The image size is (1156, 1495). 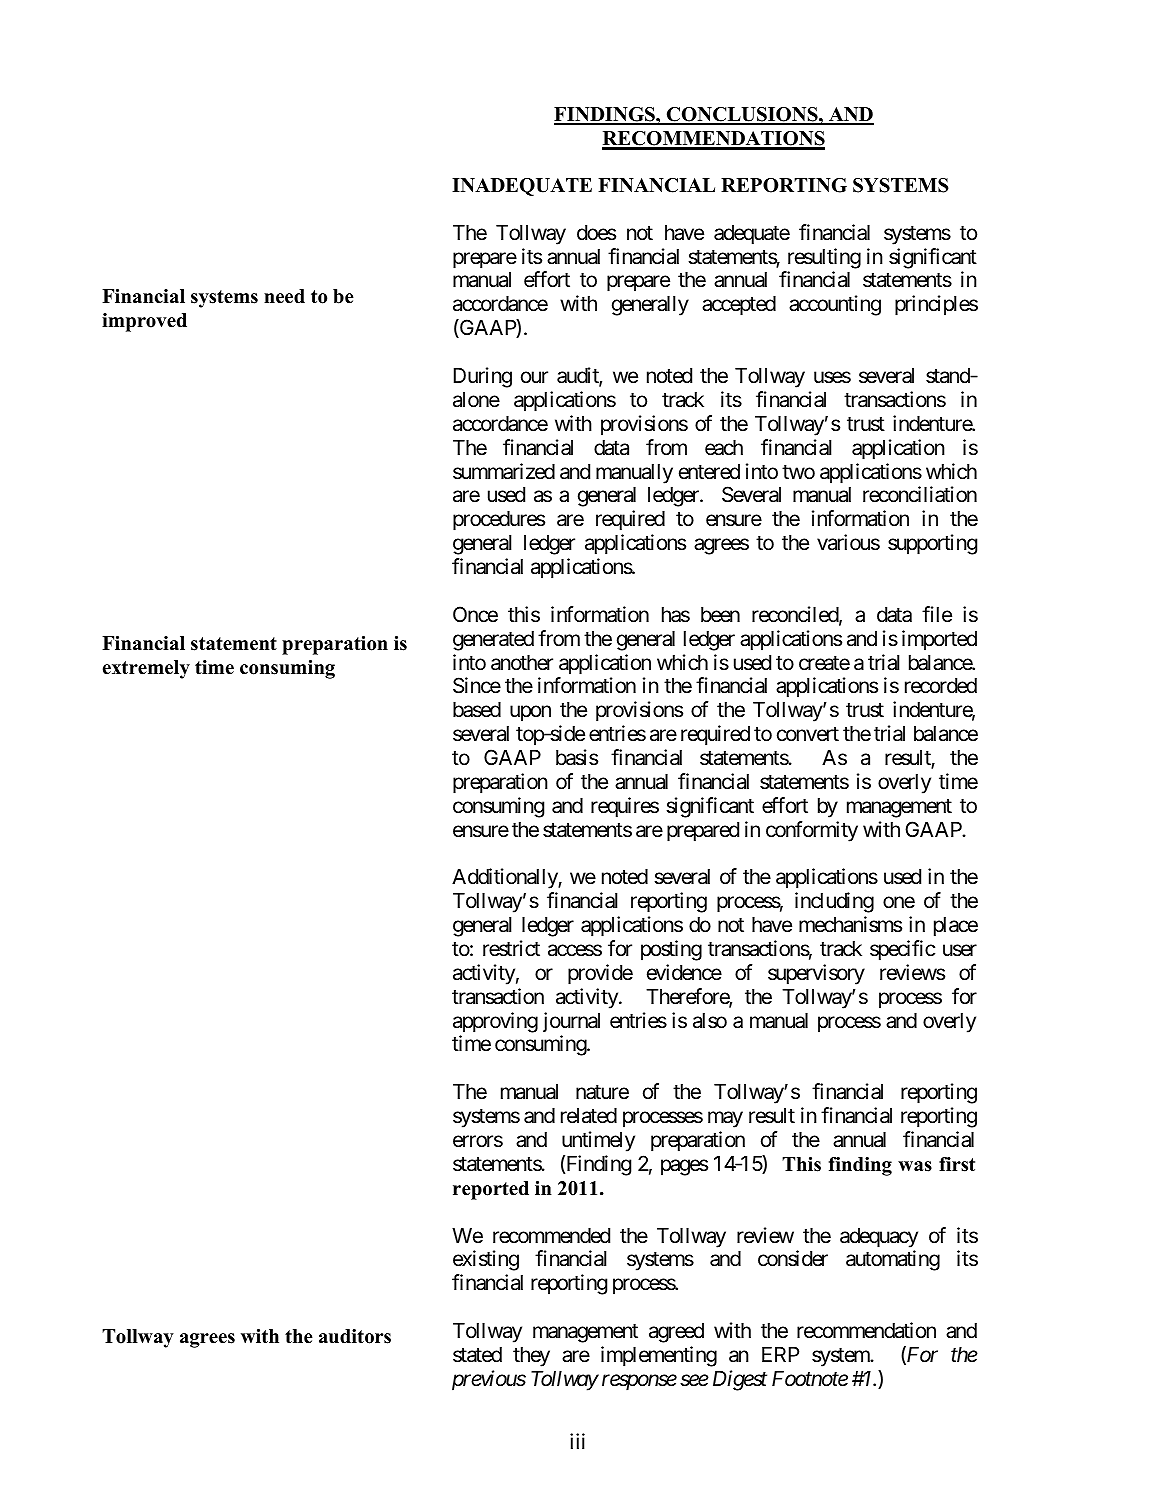 What do you see at coordinates (589, 1116) in the image?
I see `related` at bounding box center [589, 1116].
